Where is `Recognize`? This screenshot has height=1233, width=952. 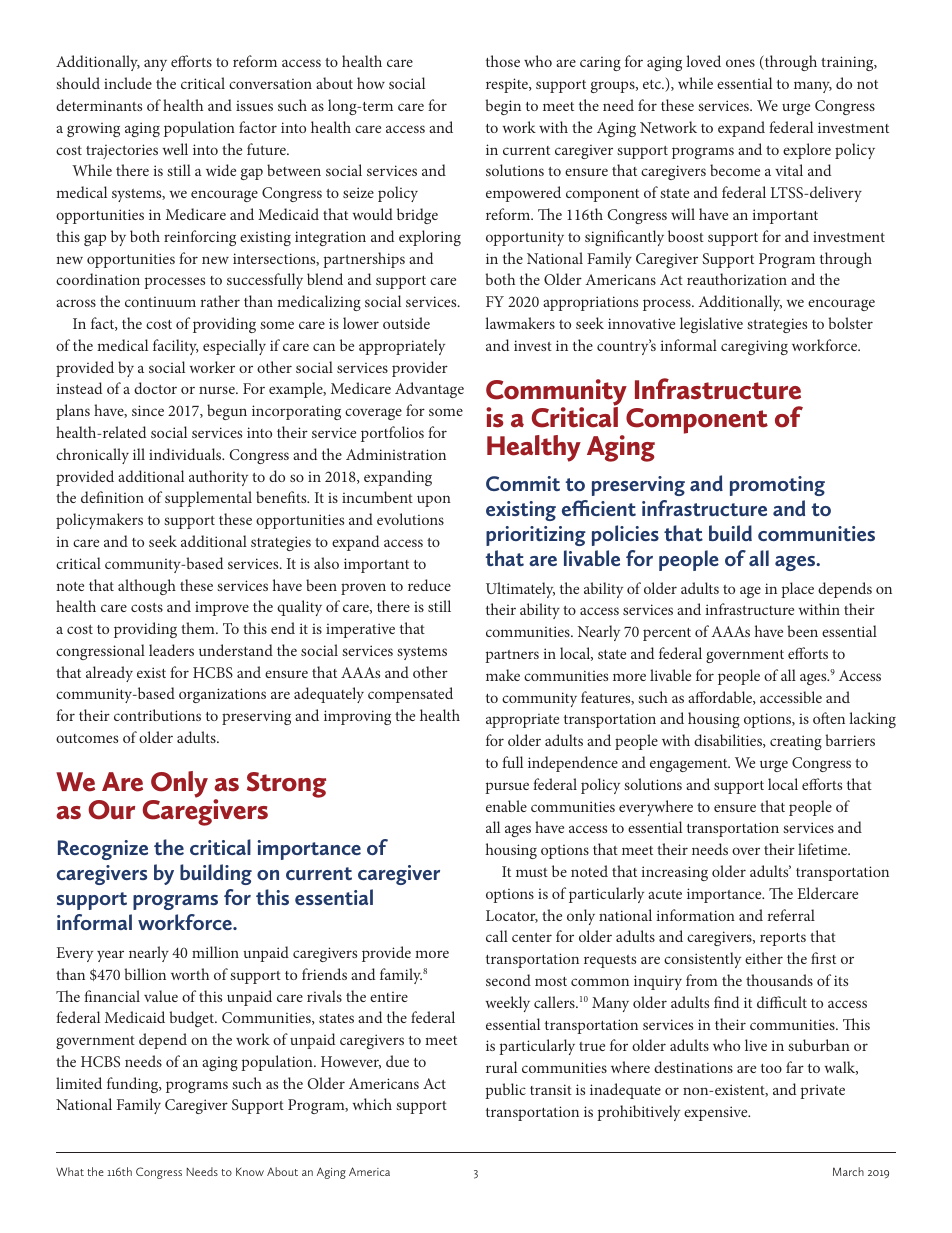
Recognize is located at coordinates (103, 850).
